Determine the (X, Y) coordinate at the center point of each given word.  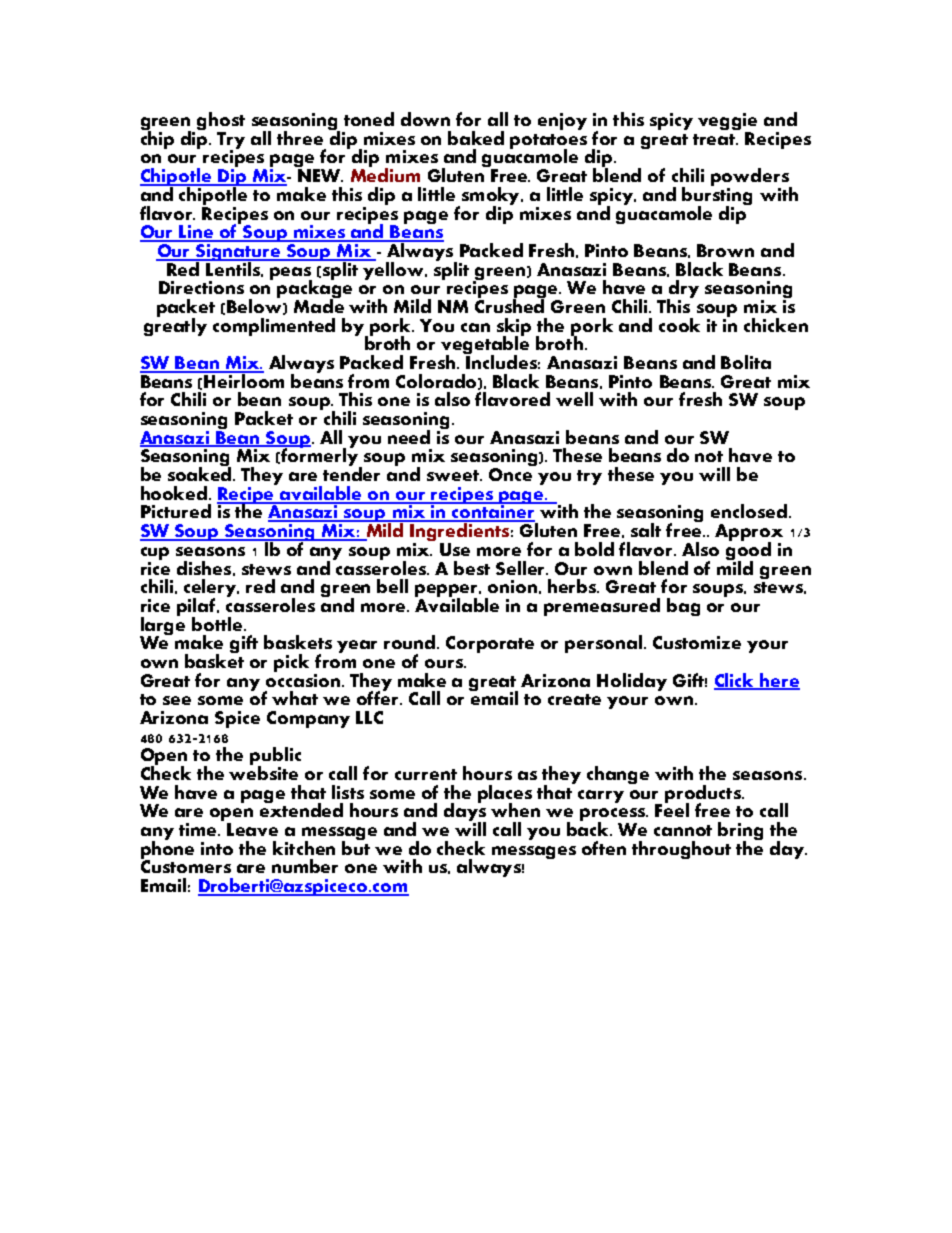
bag (683, 607)
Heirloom (243, 380)
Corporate (490, 644)
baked (476, 138)
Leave (252, 829)
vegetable (485, 345)
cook (679, 325)
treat (715, 139)
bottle (218, 624)
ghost (221, 122)
